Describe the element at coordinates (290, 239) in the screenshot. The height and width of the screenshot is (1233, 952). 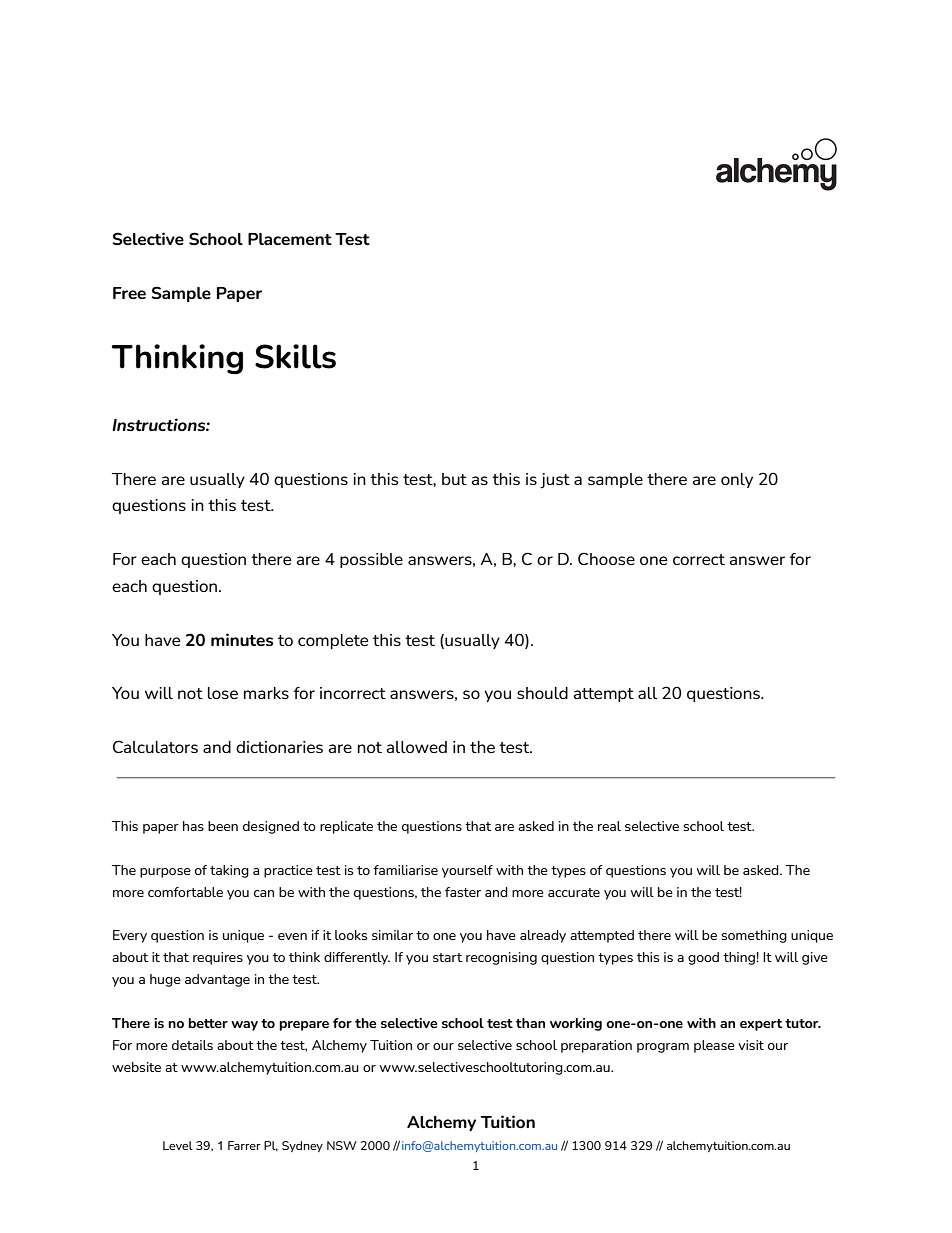
I see `Placement` at that location.
